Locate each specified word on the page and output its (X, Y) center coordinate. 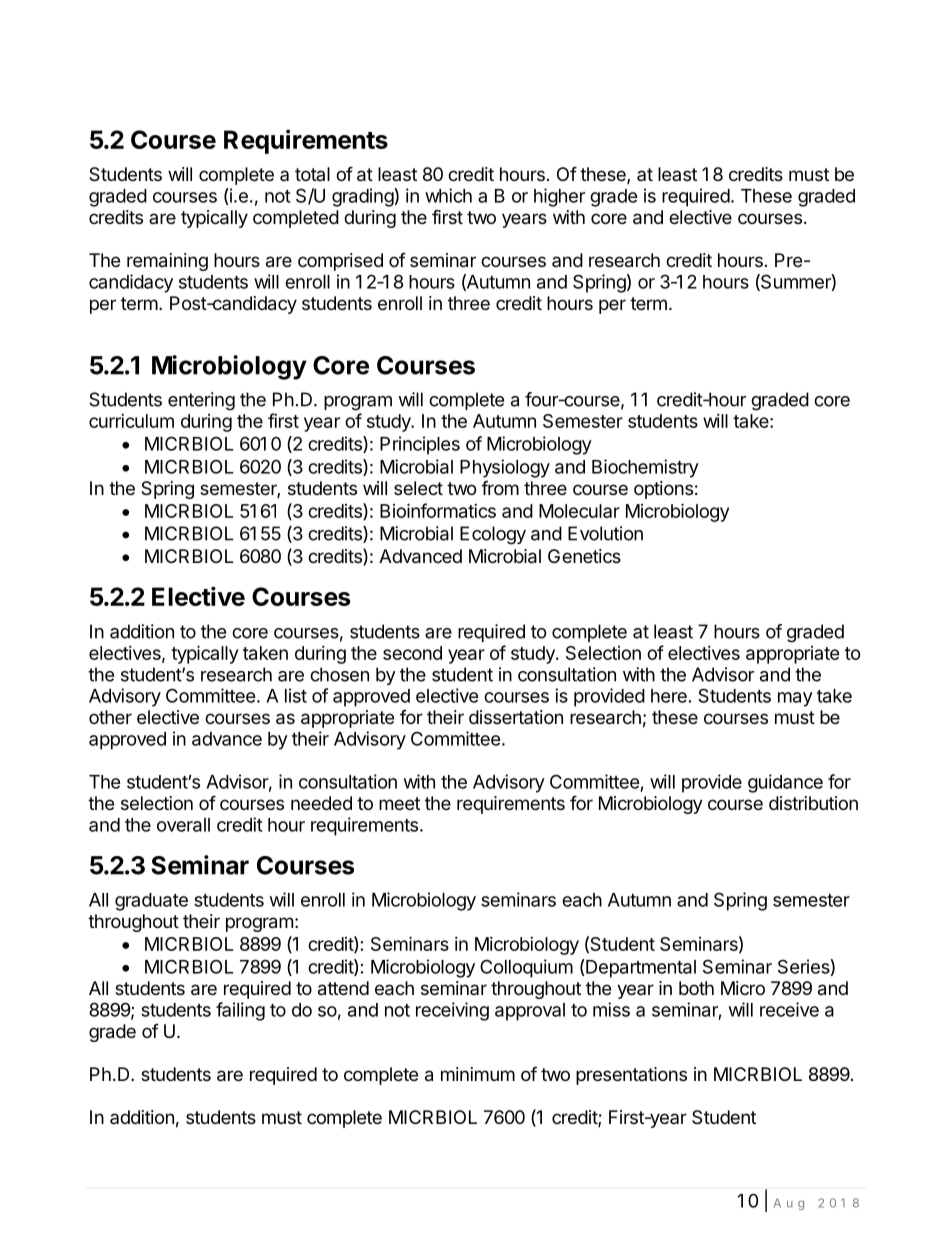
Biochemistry (645, 468)
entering (201, 401)
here (669, 696)
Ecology (493, 535)
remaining (167, 262)
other (110, 717)
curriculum (131, 421)
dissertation (516, 717)
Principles (420, 445)
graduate (151, 902)
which (448, 195)
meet (399, 803)
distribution (813, 803)
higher (559, 197)
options (663, 490)
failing (240, 1011)
